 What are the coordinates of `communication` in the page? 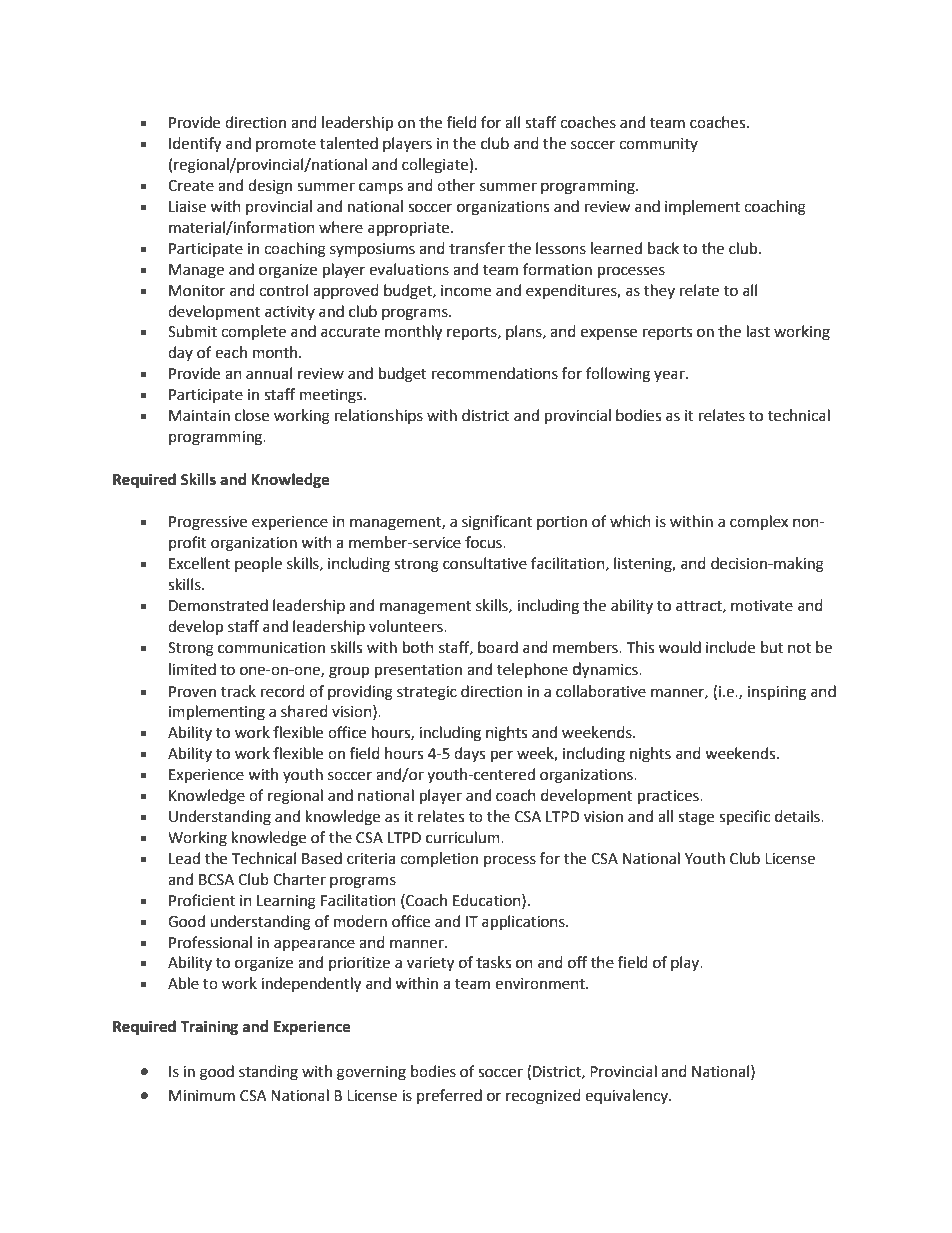 It's located at (271, 648).
